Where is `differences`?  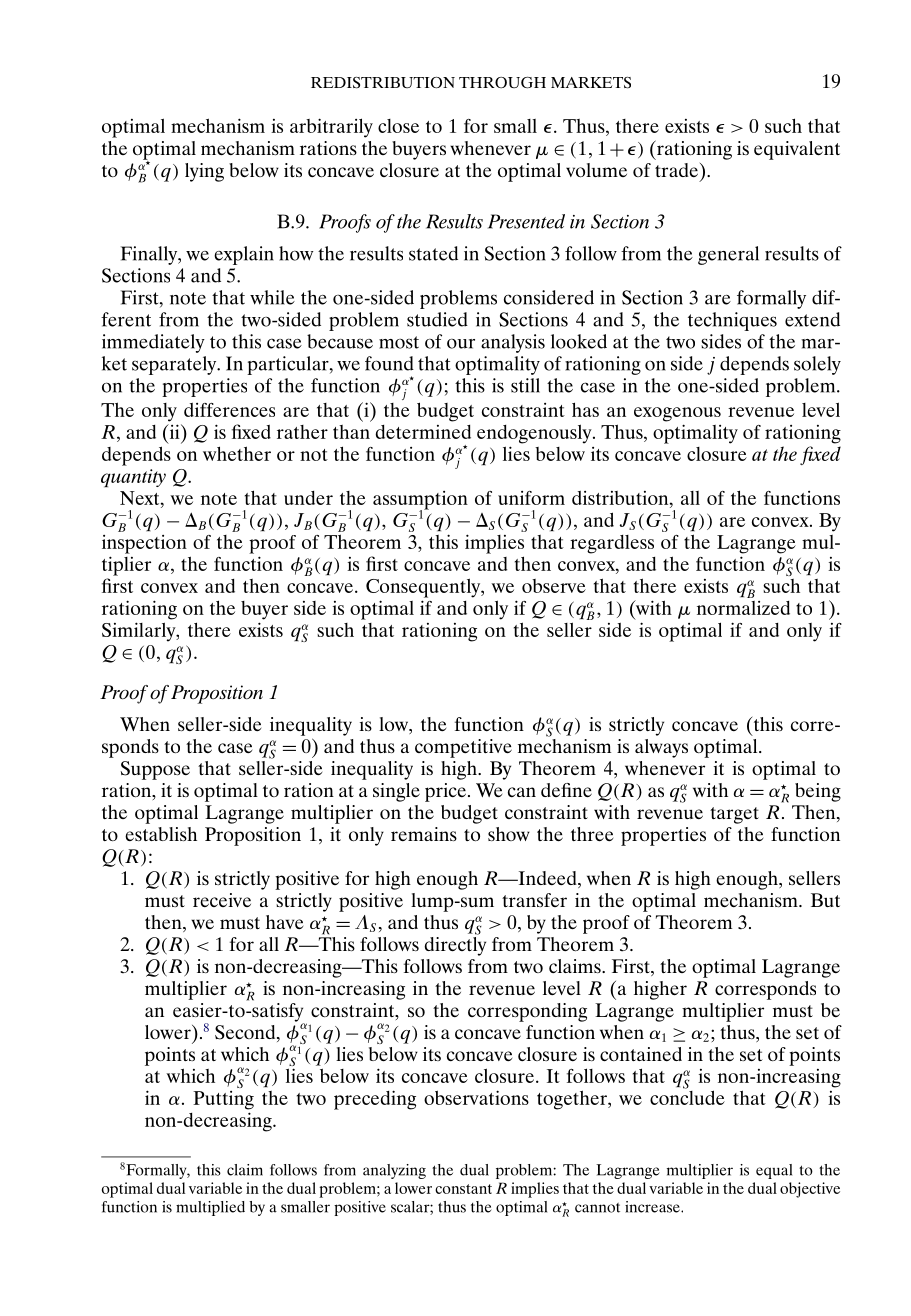 differences is located at coordinates (229, 410).
